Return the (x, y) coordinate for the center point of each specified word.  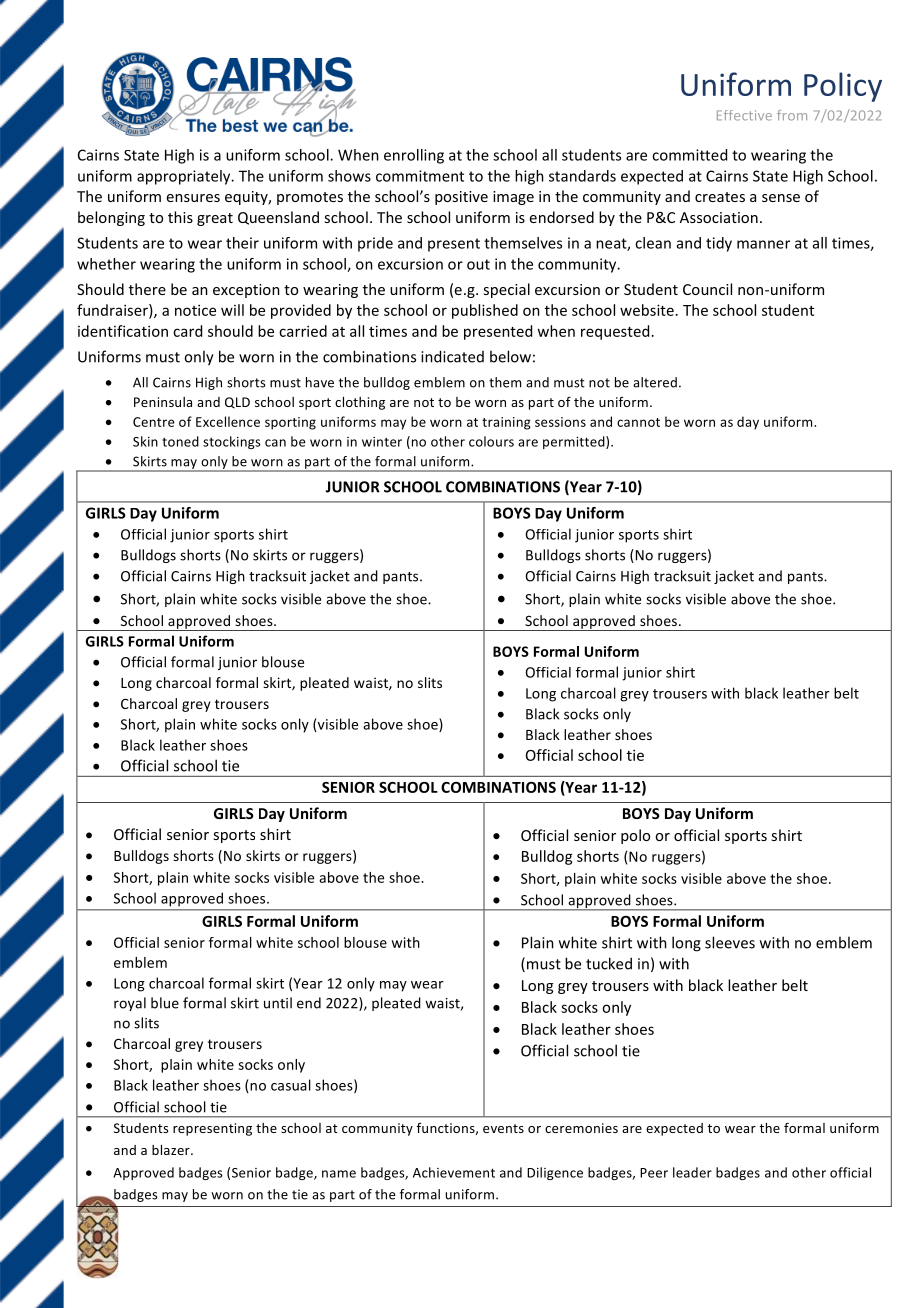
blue (165, 1003)
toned (180, 441)
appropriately (185, 177)
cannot (638, 422)
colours (491, 441)
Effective (744, 115)
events (503, 1128)
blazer (172, 1150)
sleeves (730, 942)
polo (635, 836)
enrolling (414, 156)
